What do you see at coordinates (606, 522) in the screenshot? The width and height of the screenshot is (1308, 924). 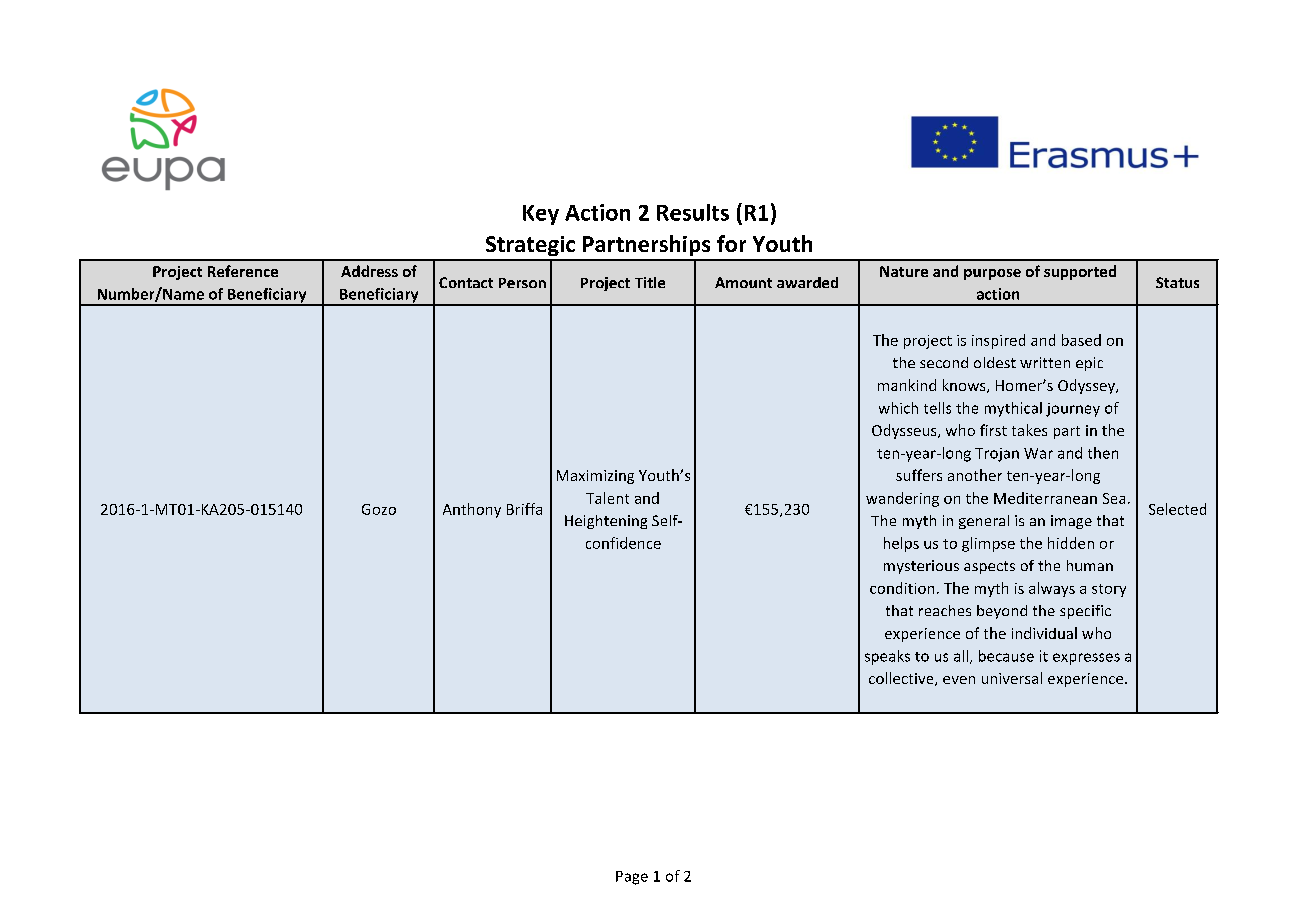 I see `Heightening` at bounding box center [606, 522].
